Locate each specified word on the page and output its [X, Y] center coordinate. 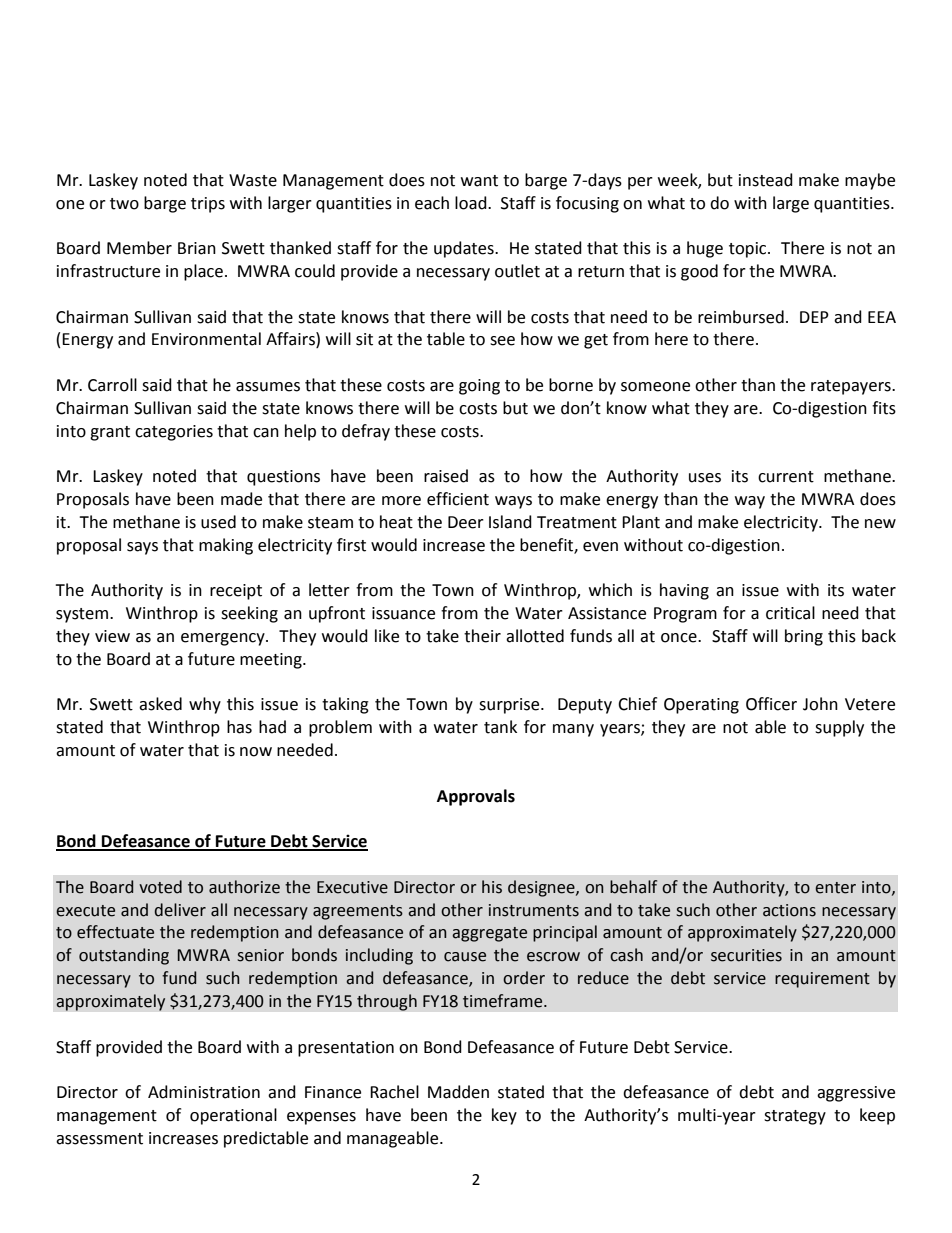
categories [174, 433]
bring [804, 637]
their [482, 636]
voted [160, 887]
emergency [224, 639]
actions [789, 910]
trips [208, 205]
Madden [458, 1092]
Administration [204, 1092]
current [786, 477]
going [479, 387]
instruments [534, 910]
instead [766, 180]
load [472, 203]
